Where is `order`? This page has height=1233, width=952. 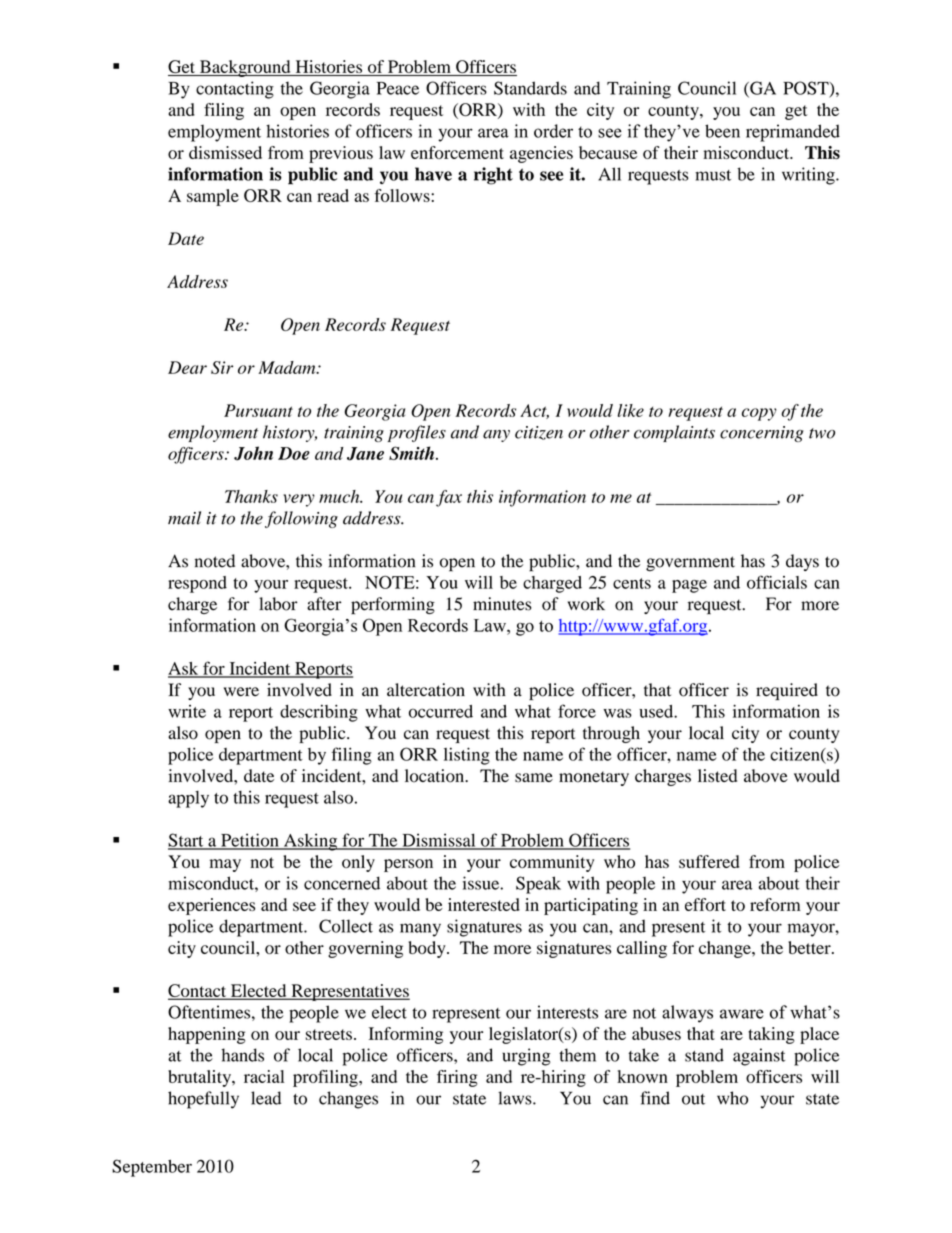 order is located at coordinates (553, 131).
